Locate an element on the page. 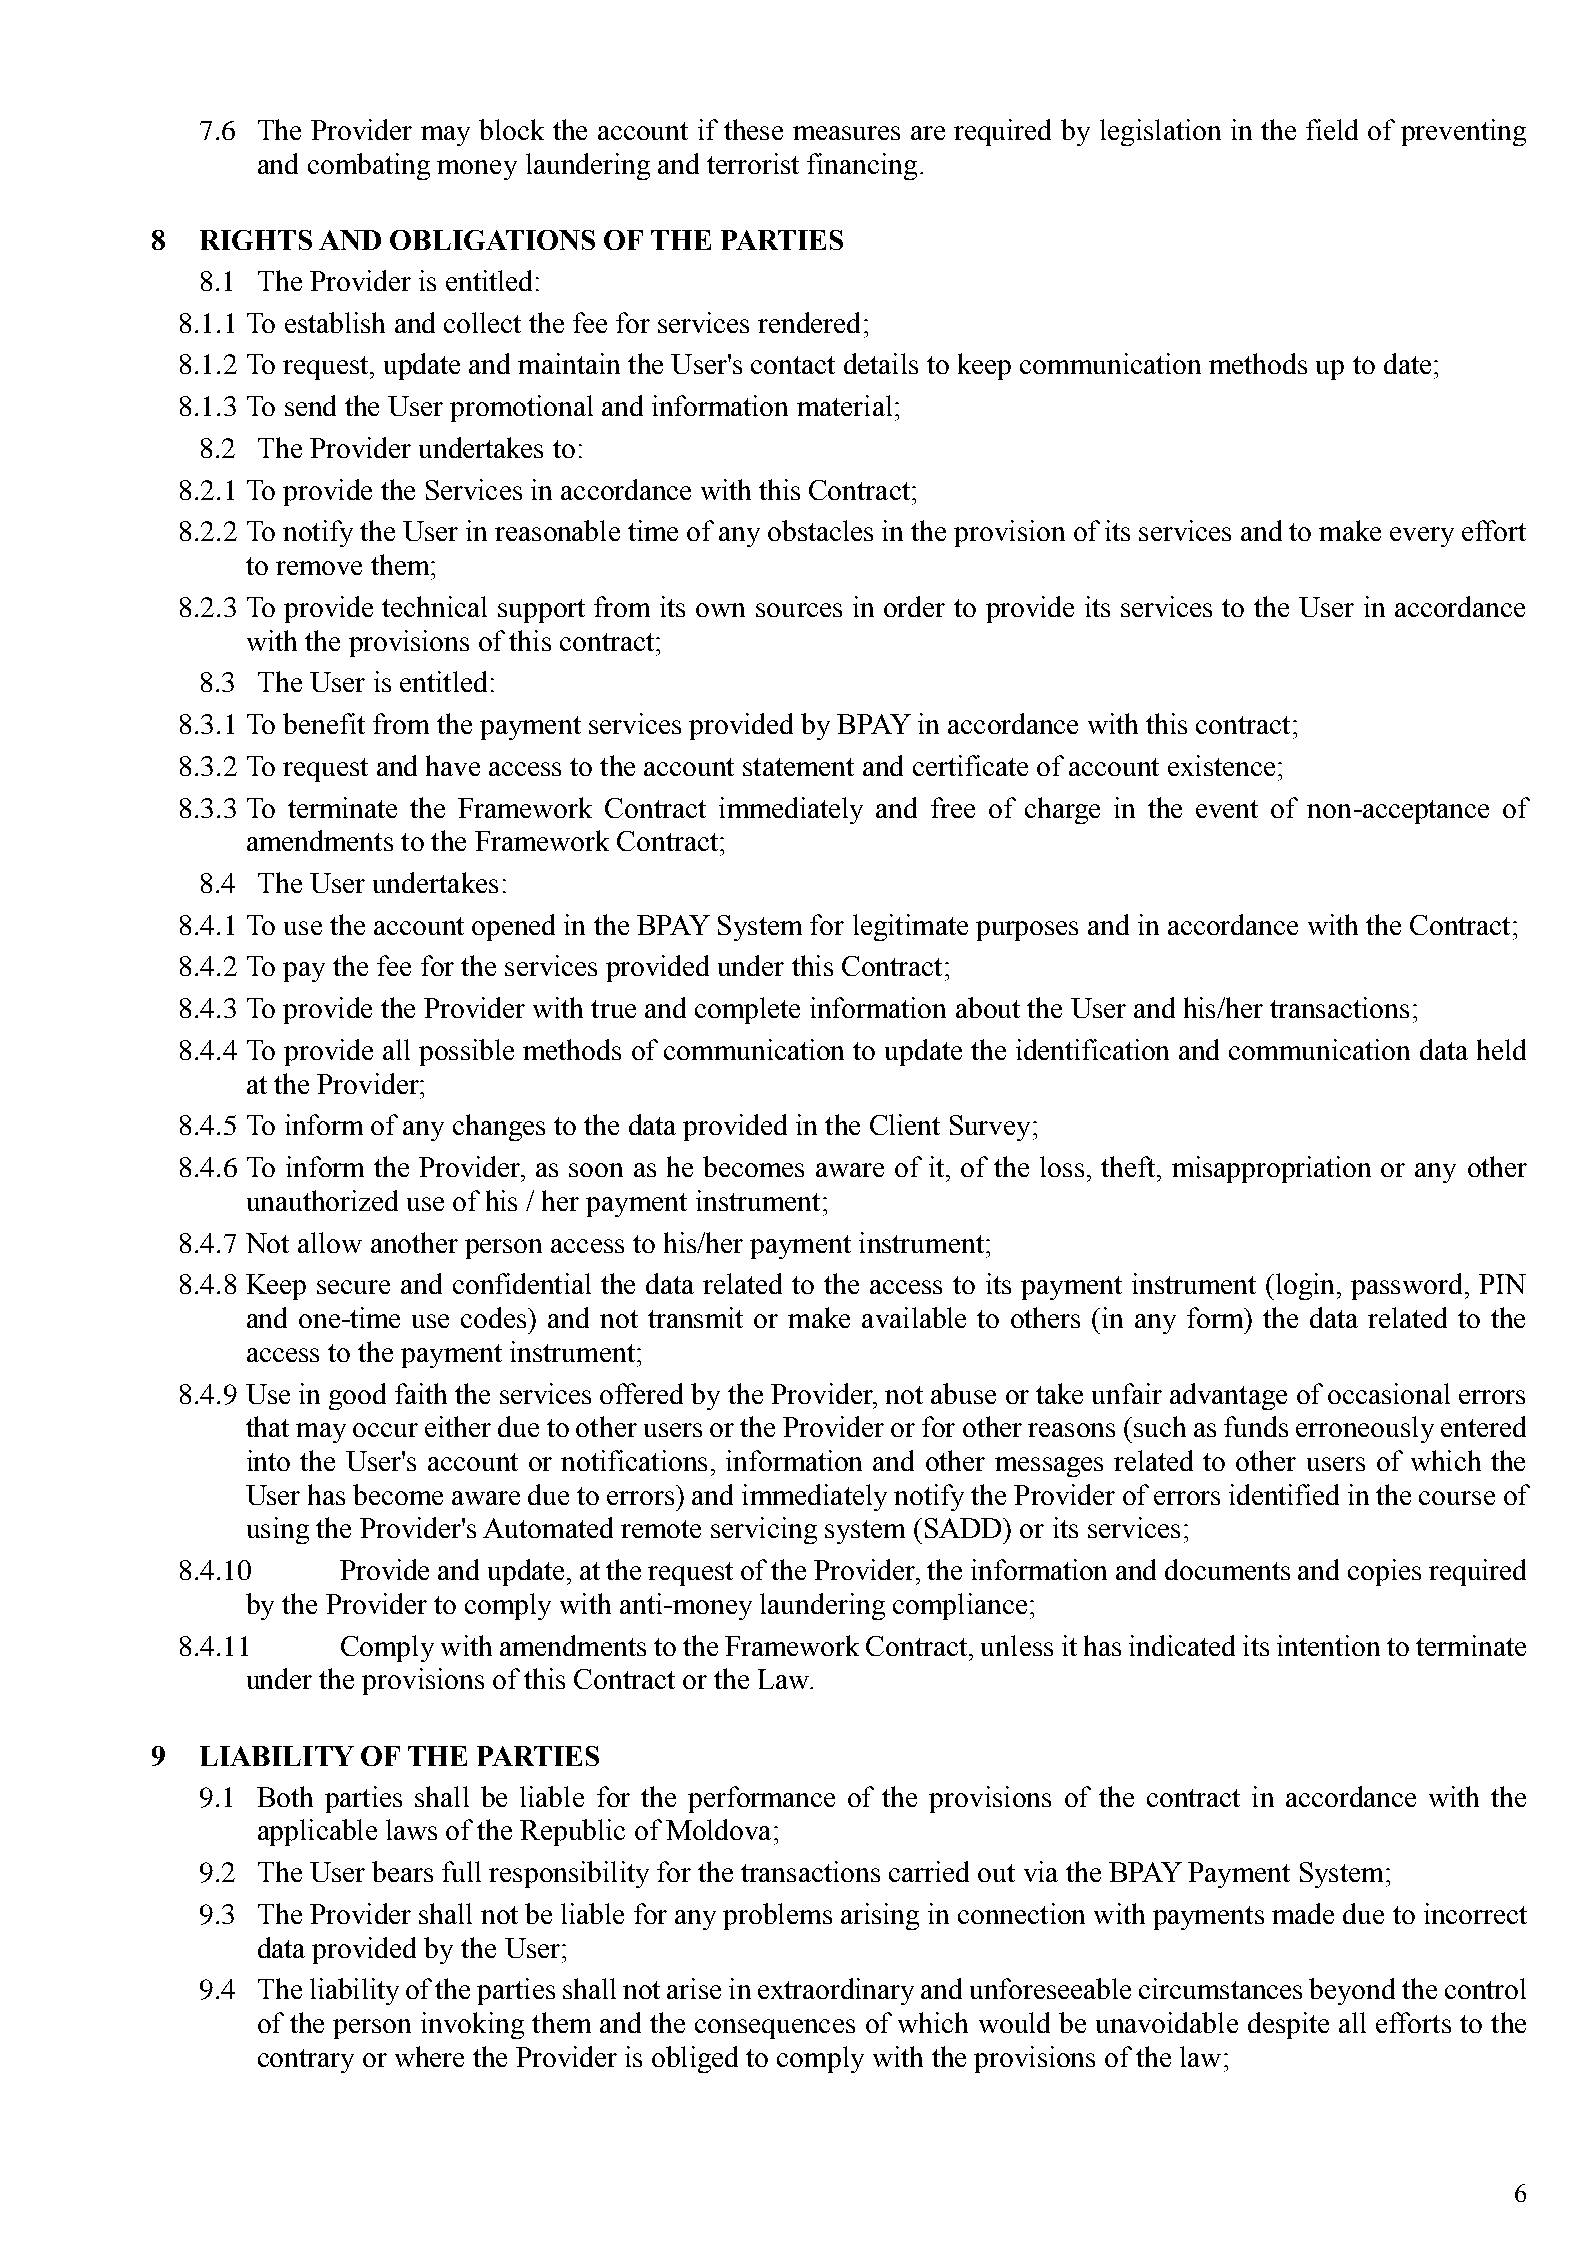 The width and height of the document is (1588, 2245). financing is located at coordinates (862, 166).
